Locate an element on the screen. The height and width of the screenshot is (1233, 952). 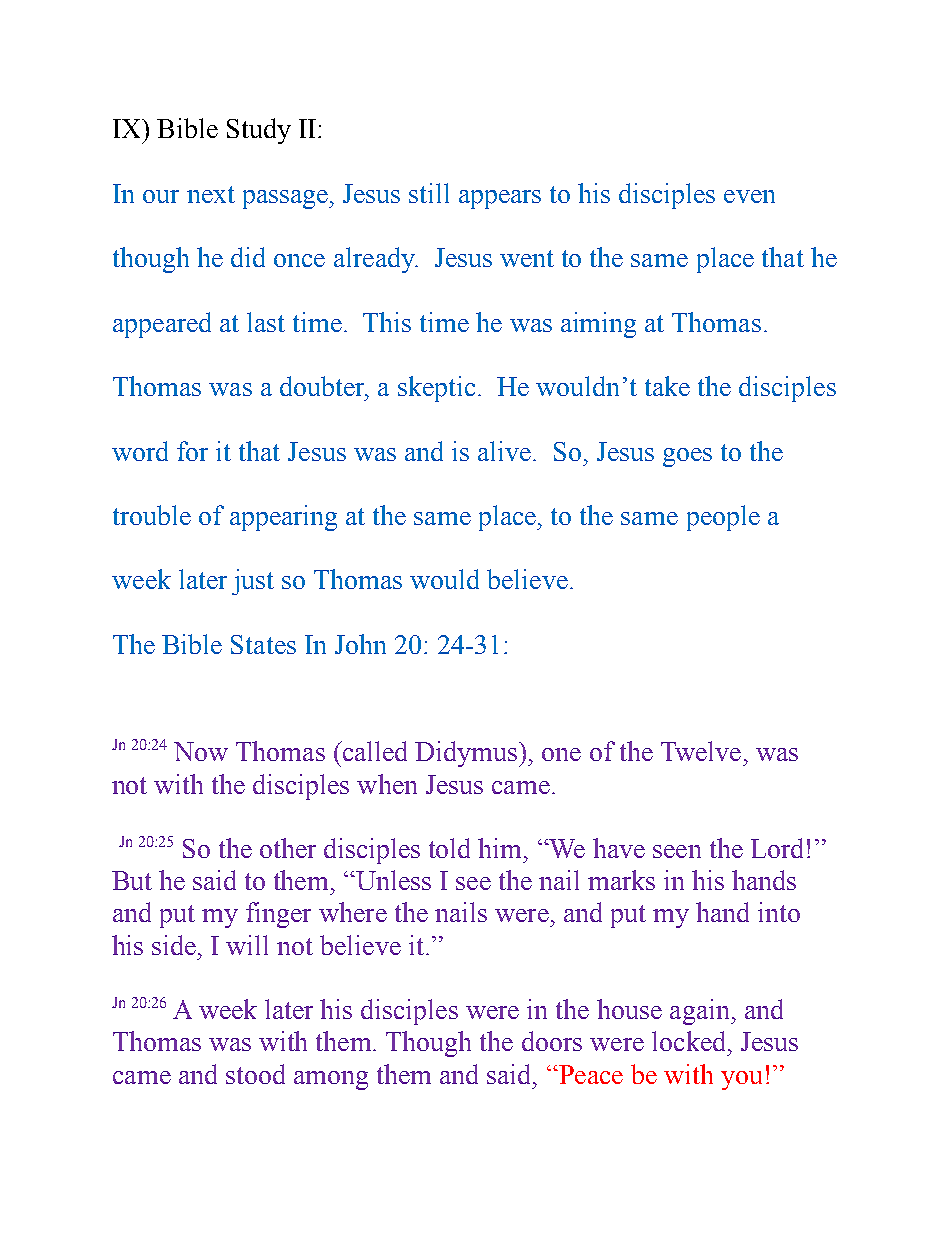
still is located at coordinates (429, 193).
